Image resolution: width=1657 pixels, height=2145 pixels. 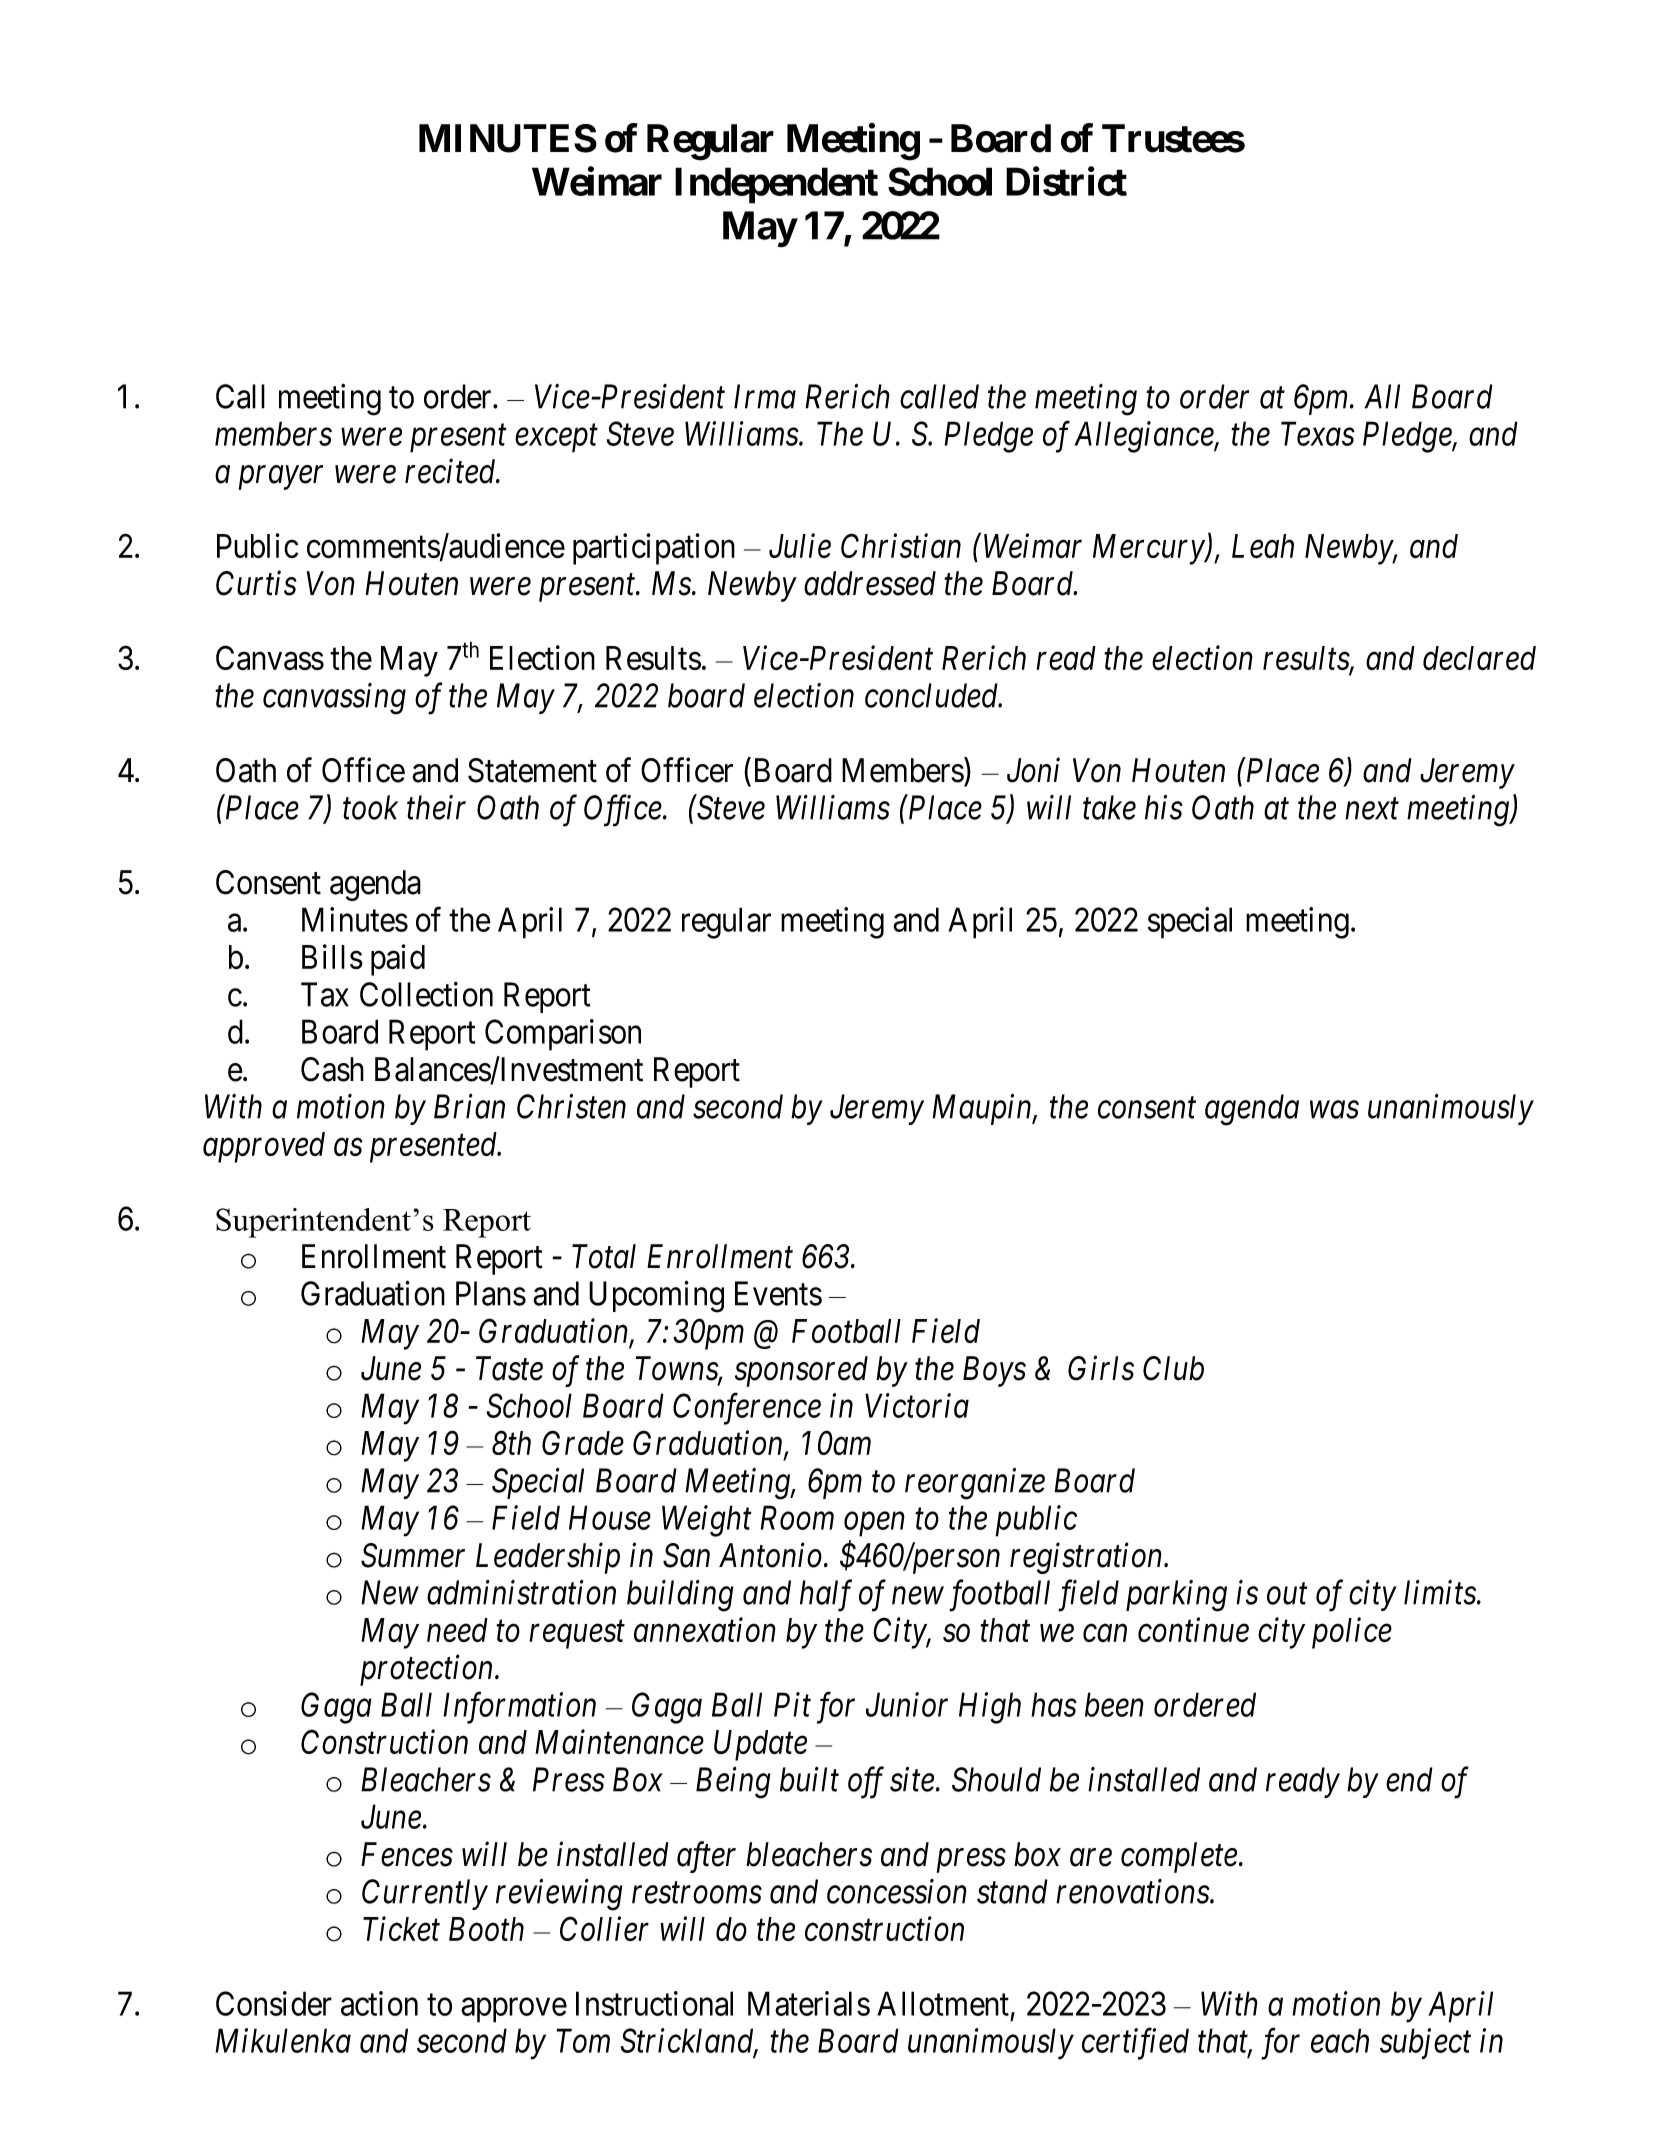 What do you see at coordinates (943, 2003) in the document?
I see `Allotment` at bounding box center [943, 2003].
